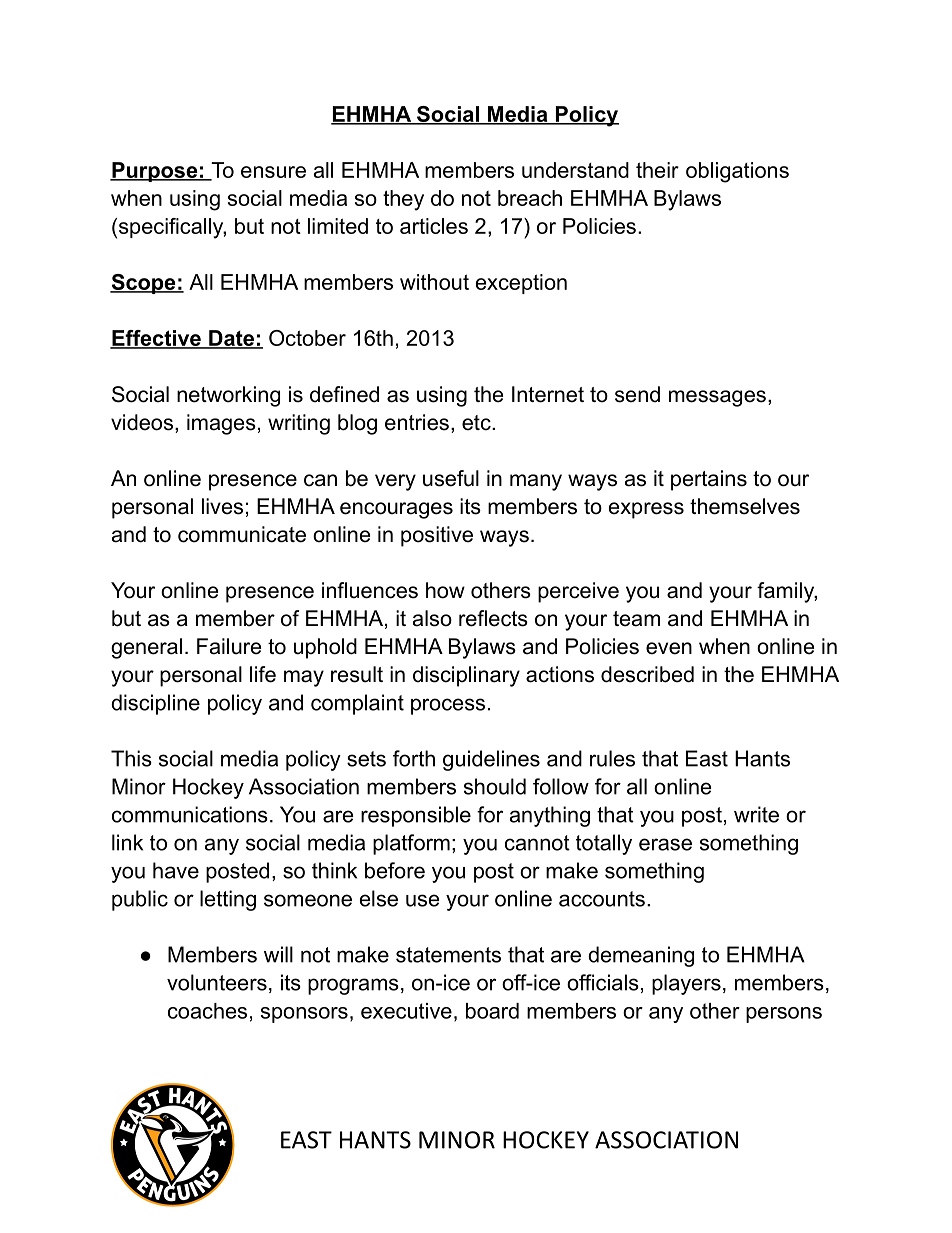  Describe the element at coordinates (737, 172) in the screenshot. I see `obligations` at that location.
